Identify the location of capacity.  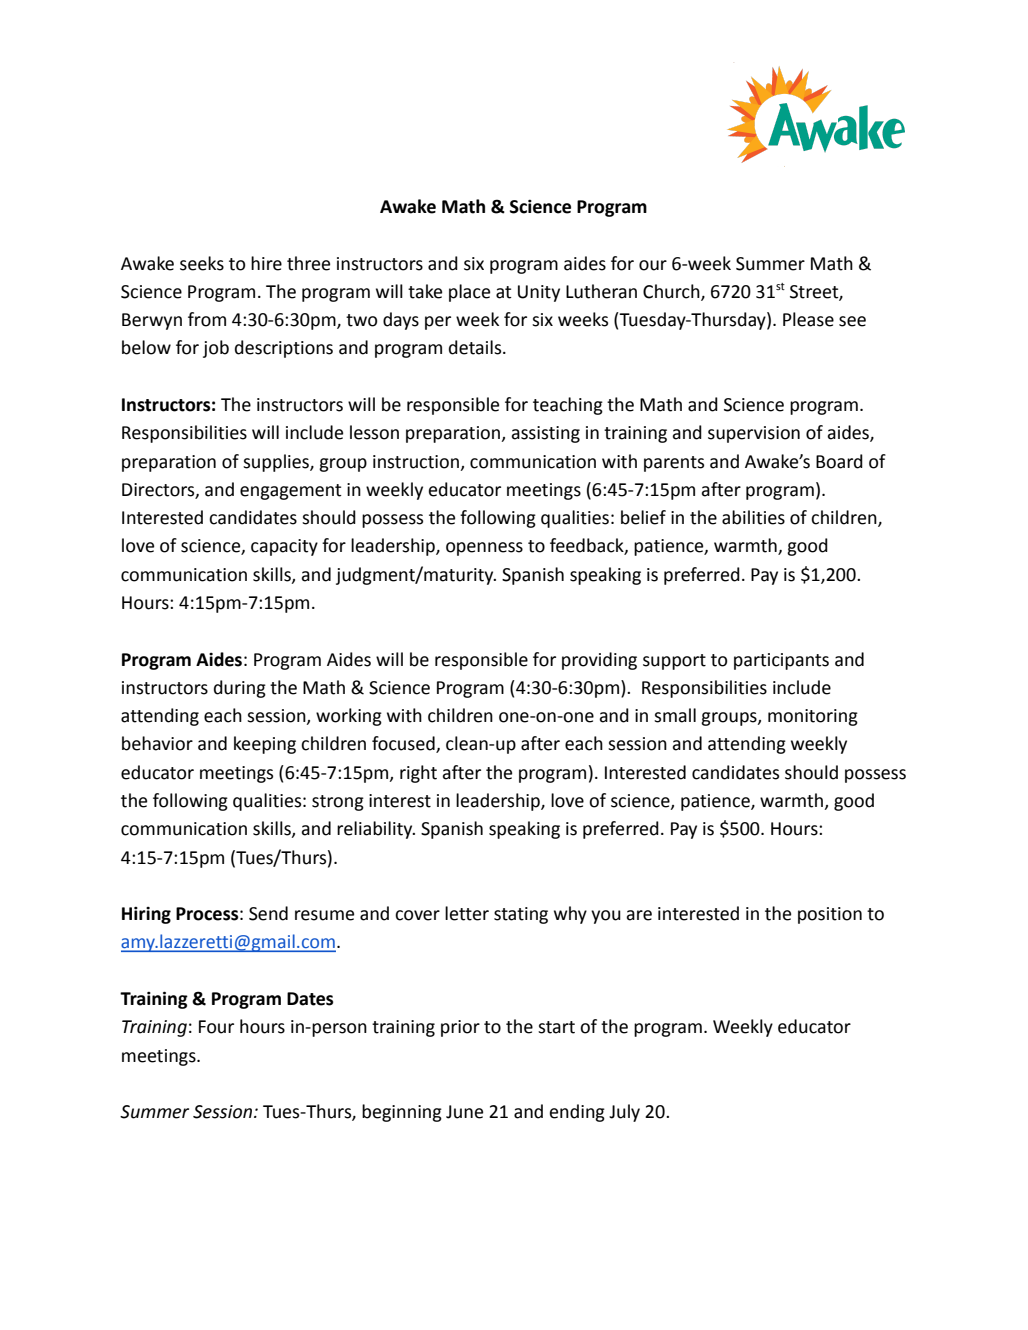
(284, 547).
